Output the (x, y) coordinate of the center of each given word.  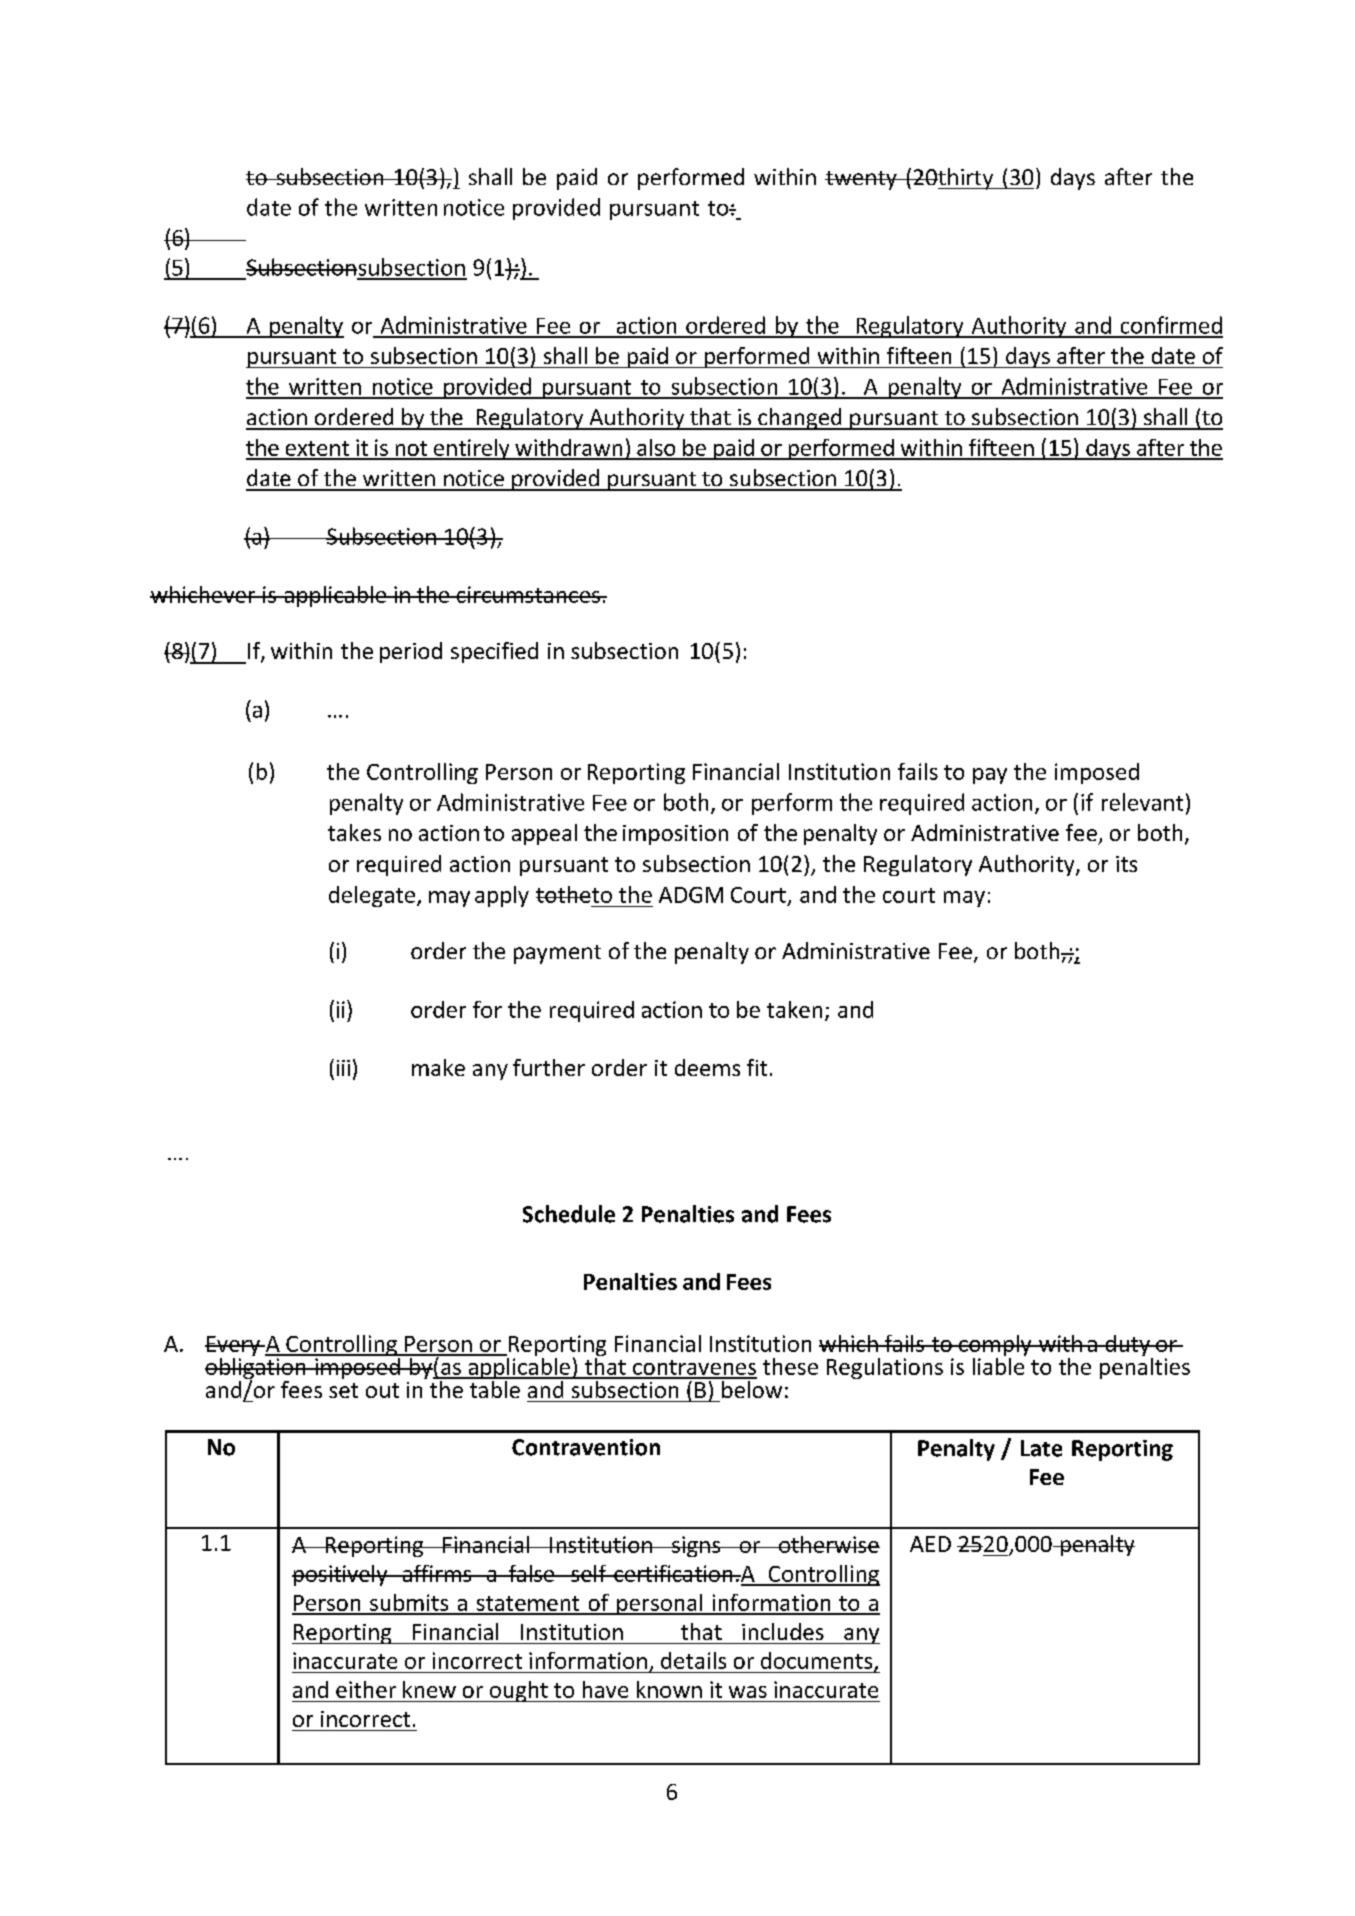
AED (930, 1544)
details (693, 1660)
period (411, 652)
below (751, 1388)
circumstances (528, 594)
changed (800, 419)
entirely (471, 449)
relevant (1142, 802)
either (366, 1689)
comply (995, 1347)
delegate (373, 896)
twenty (862, 180)
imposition (675, 835)
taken (794, 1009)
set (343, 1390)
